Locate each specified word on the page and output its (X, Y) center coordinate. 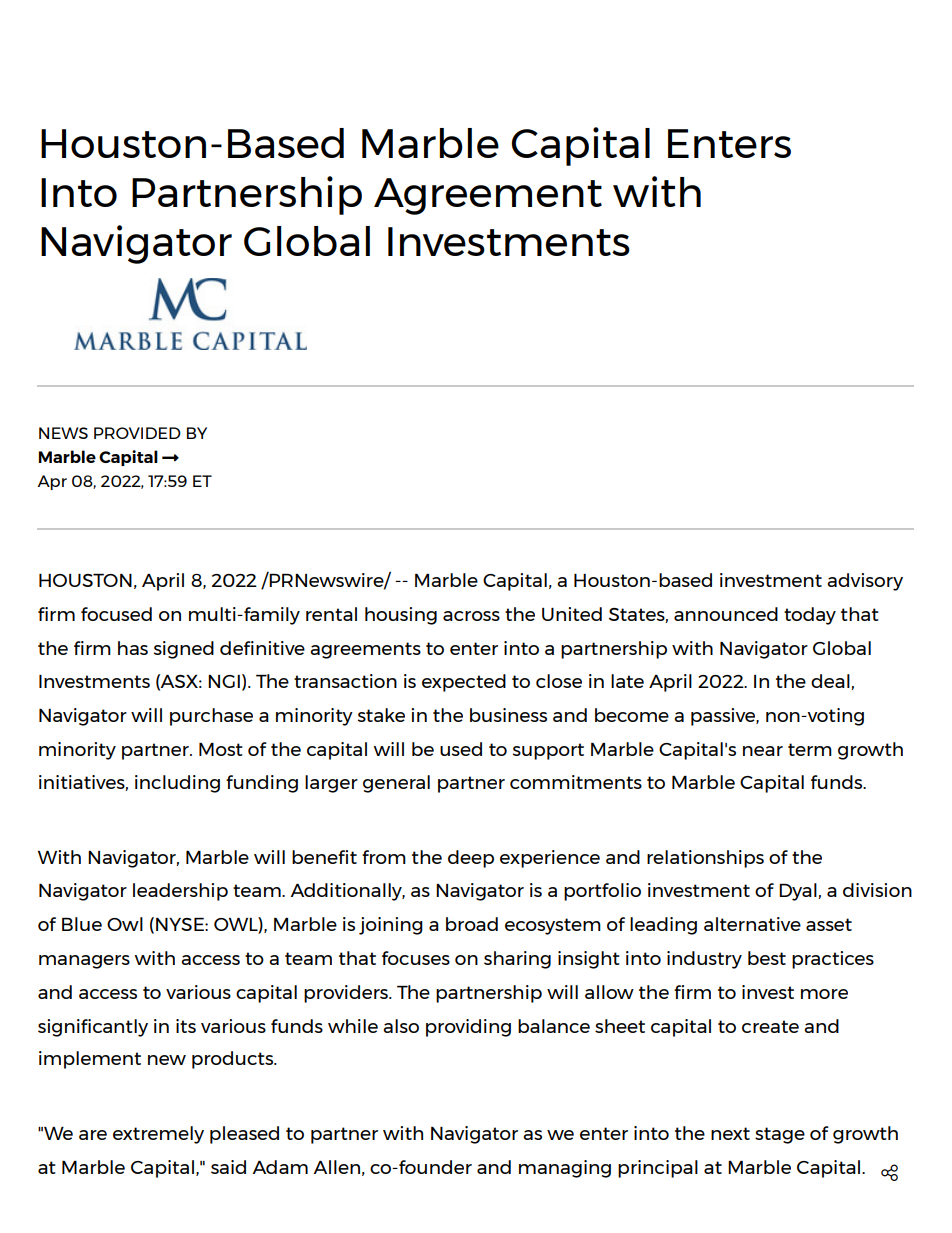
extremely (158, 1135)
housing (401, 616)
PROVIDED (137, 433)
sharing (517, 960)
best (767, 958)
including (177, 784)
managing (565, 1169)
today (810, 616)
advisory (865, 582)
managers (84, 962)
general (396, 784)
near (763, 751)
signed (184, 650)
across (471, 616)
